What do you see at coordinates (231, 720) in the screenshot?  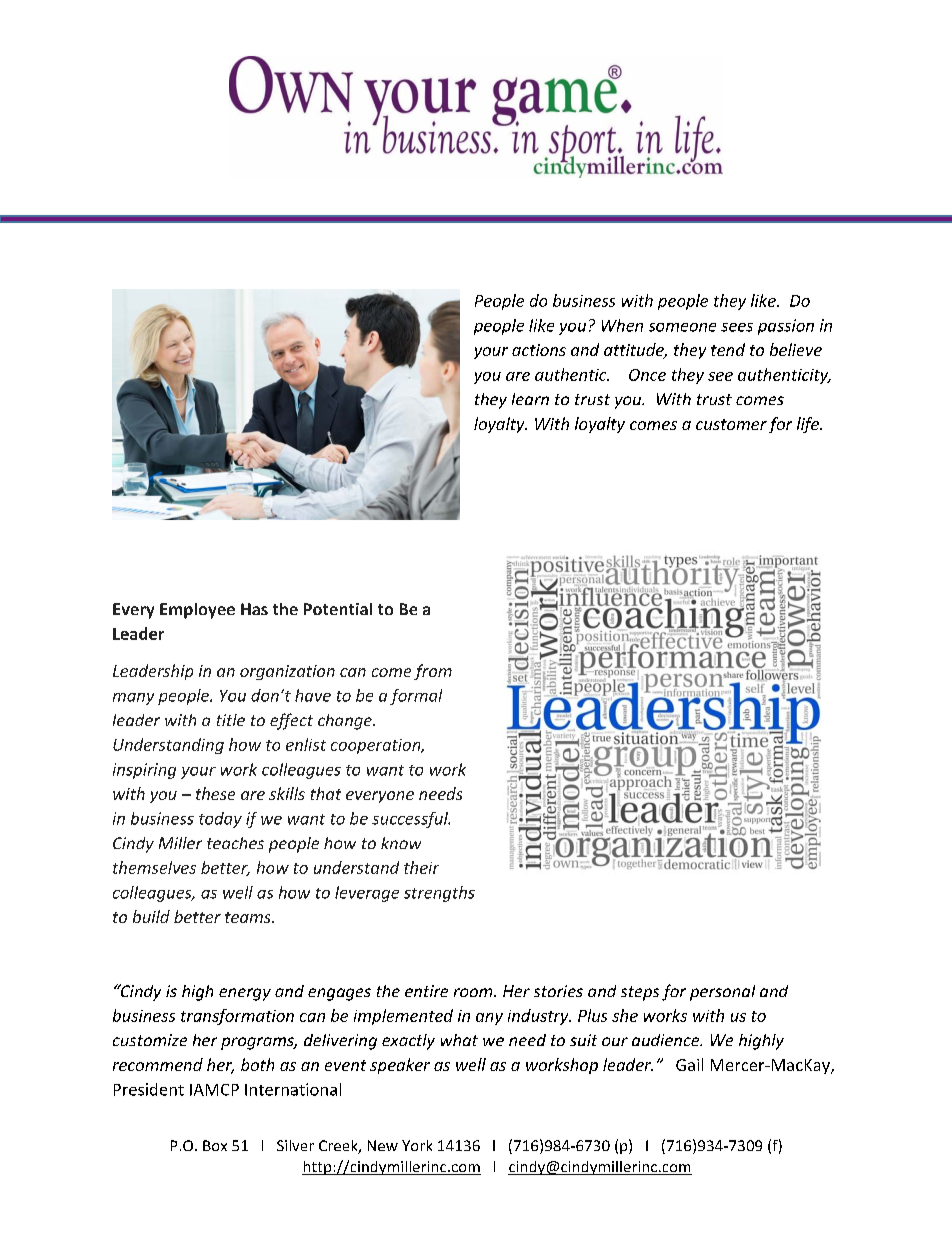 I see `title` at bounding box center [231, 720].
